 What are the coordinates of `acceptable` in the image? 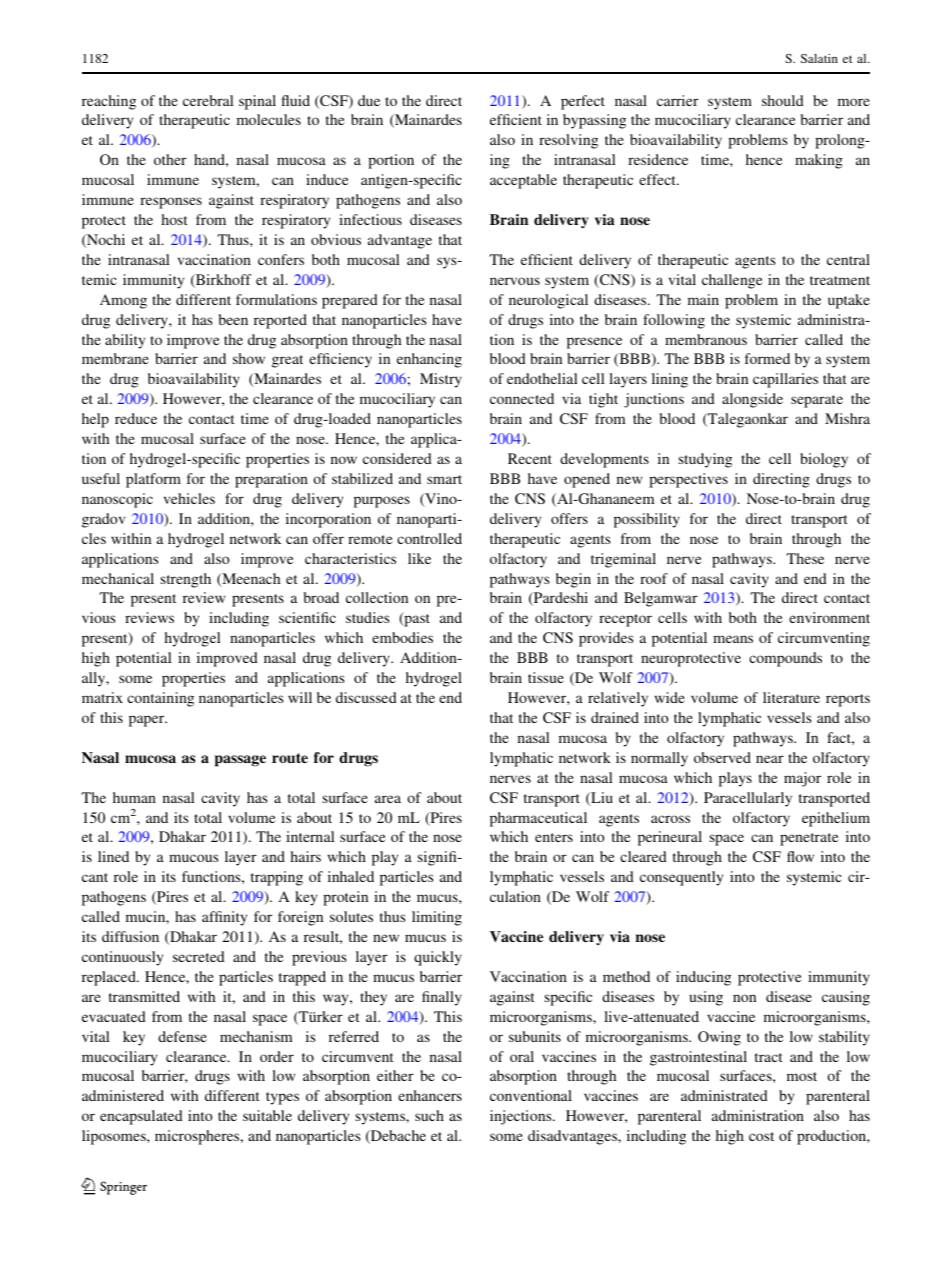 It's located at (523, 181).
